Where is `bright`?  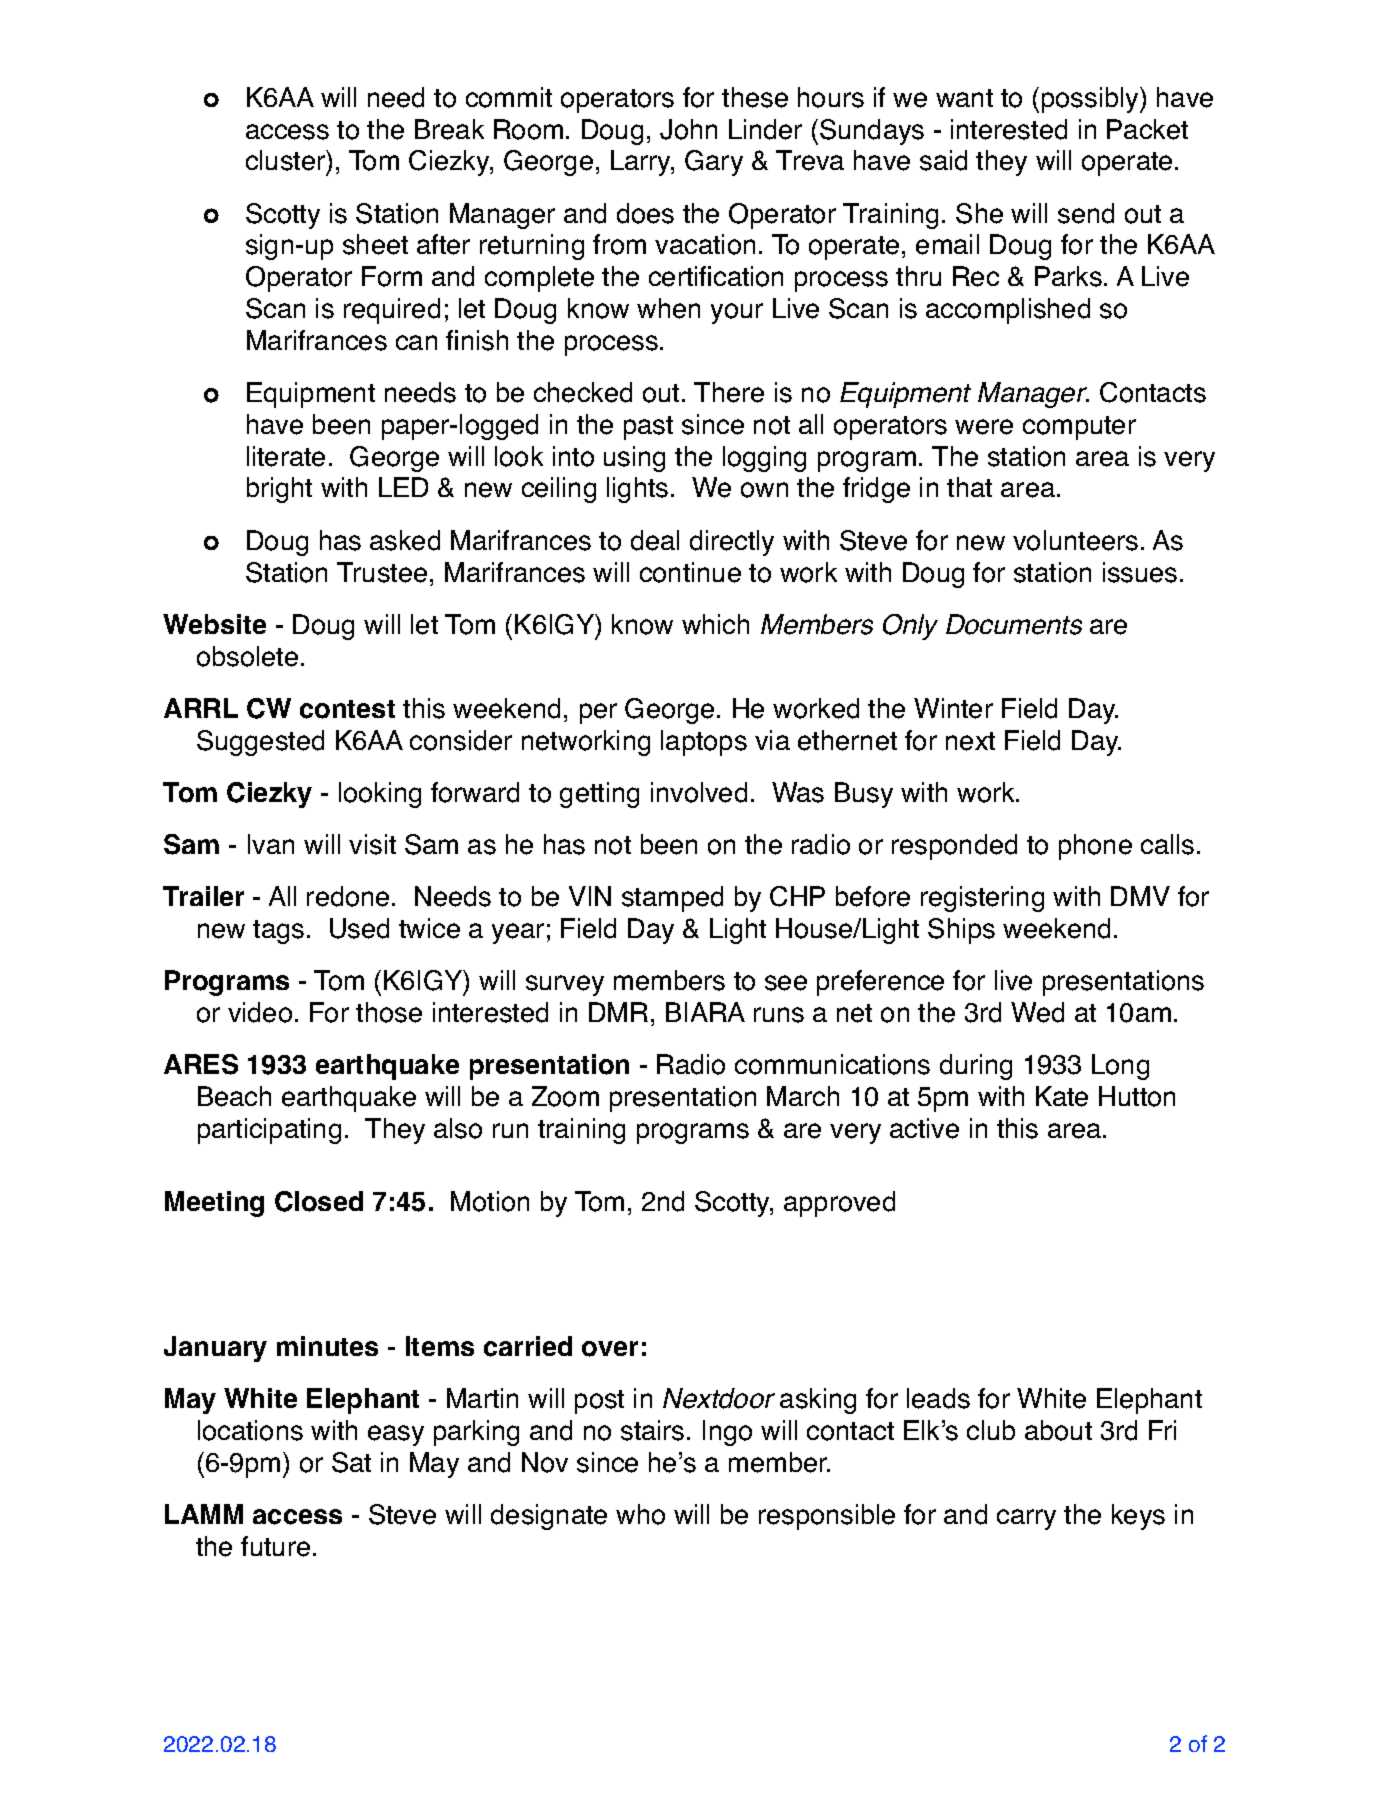
bright is located at coordinates (279, 490).
